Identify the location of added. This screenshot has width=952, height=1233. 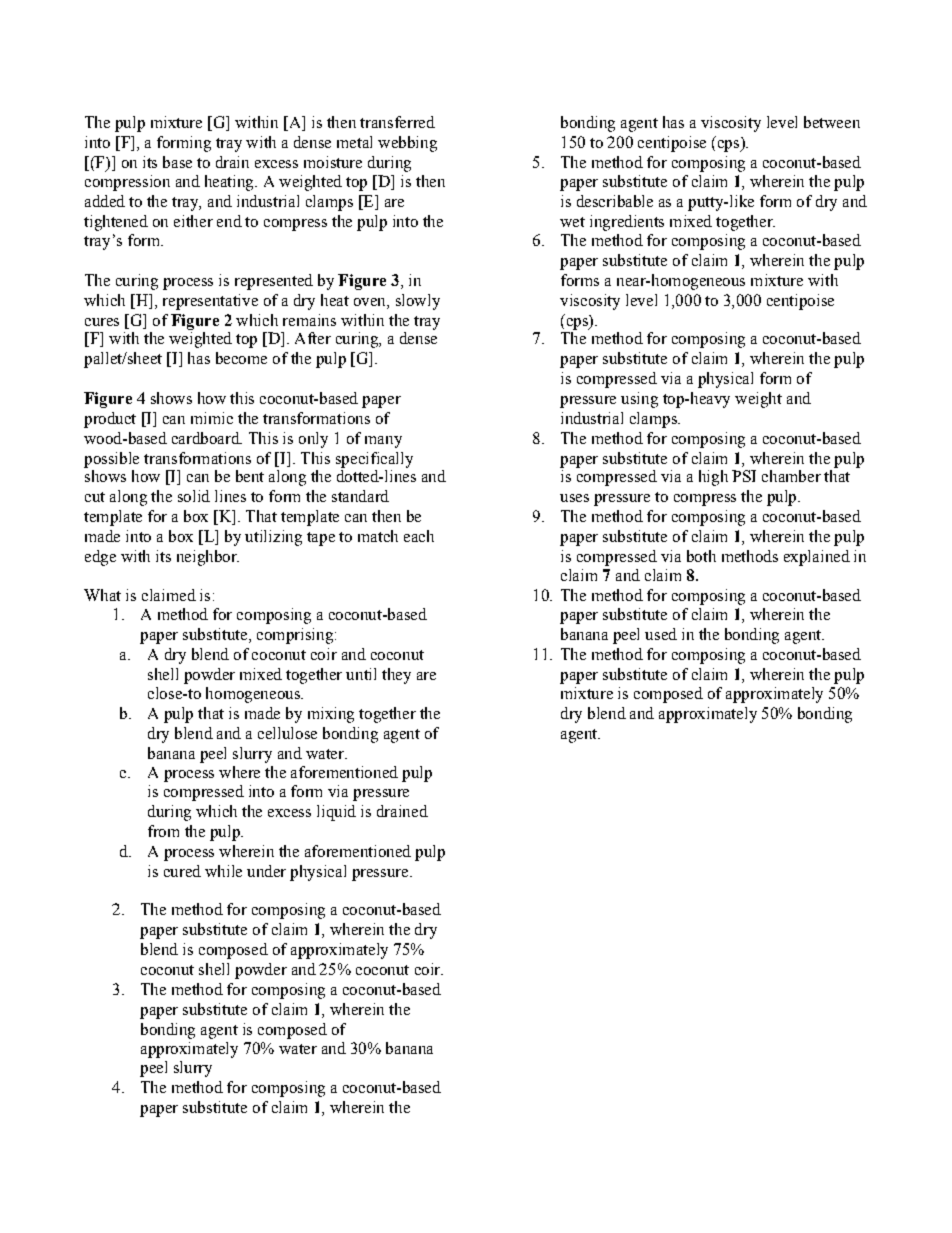
(105, 201).
